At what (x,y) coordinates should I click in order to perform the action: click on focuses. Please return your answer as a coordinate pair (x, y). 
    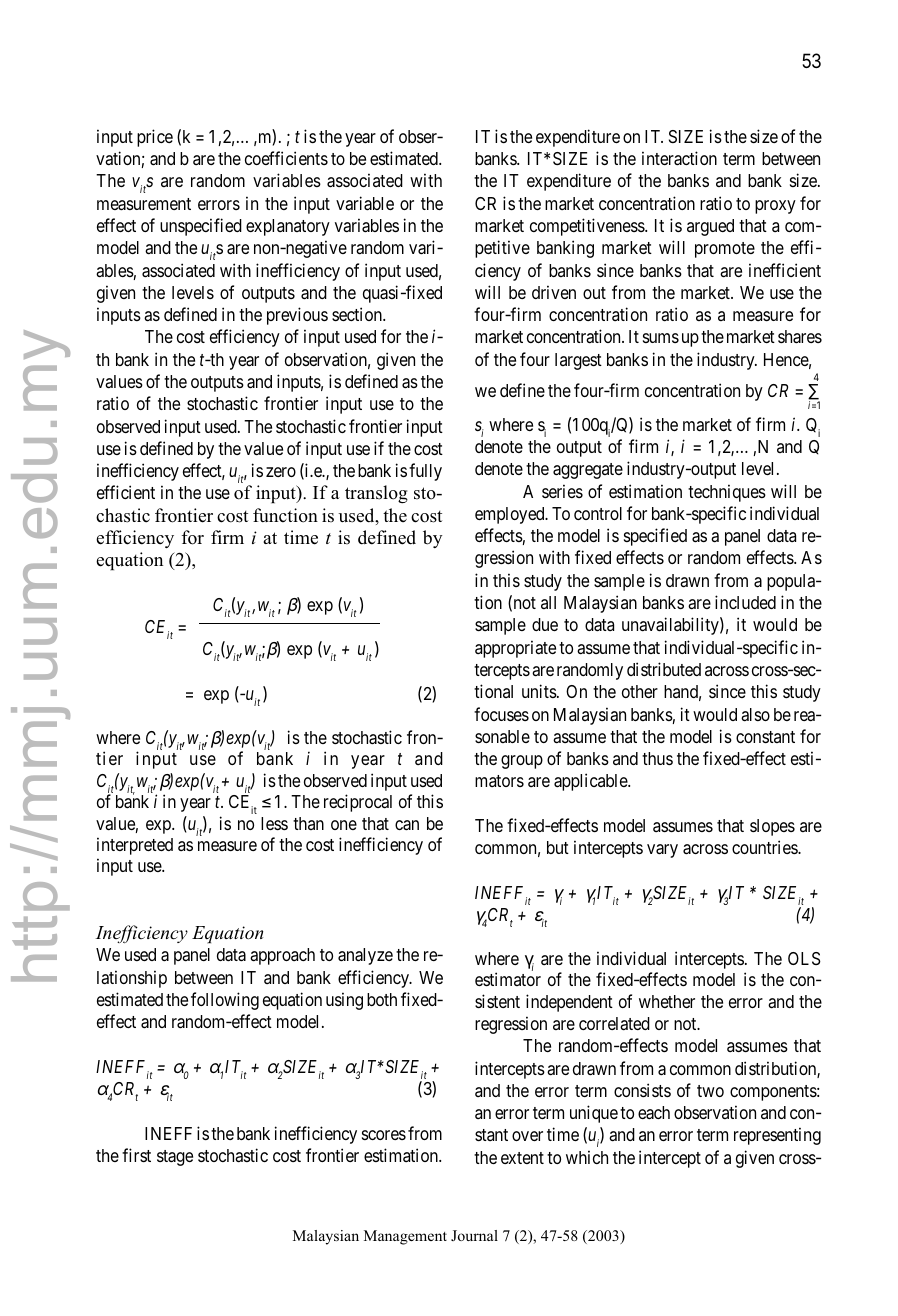
    Looking at the image, I should click on (501, 714).
